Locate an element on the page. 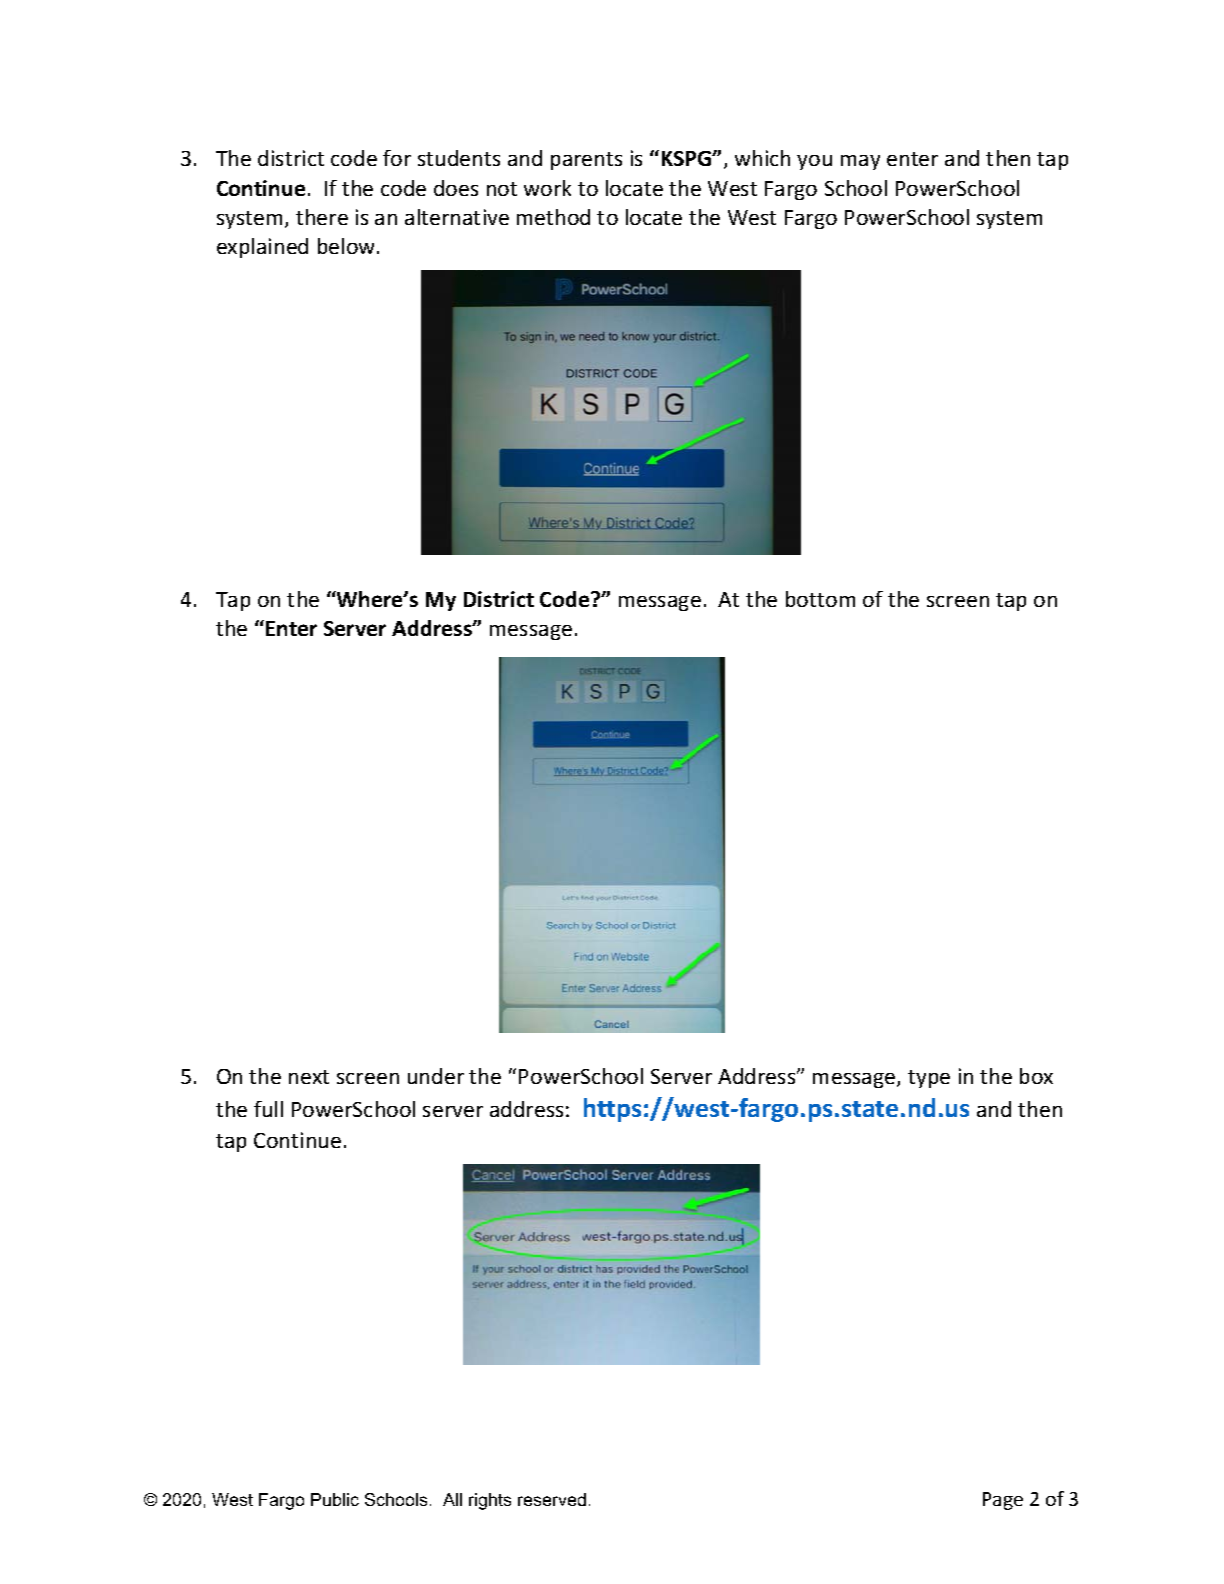 This page has height=1584, width=1224. type is located at coordinates (929, 1079).
